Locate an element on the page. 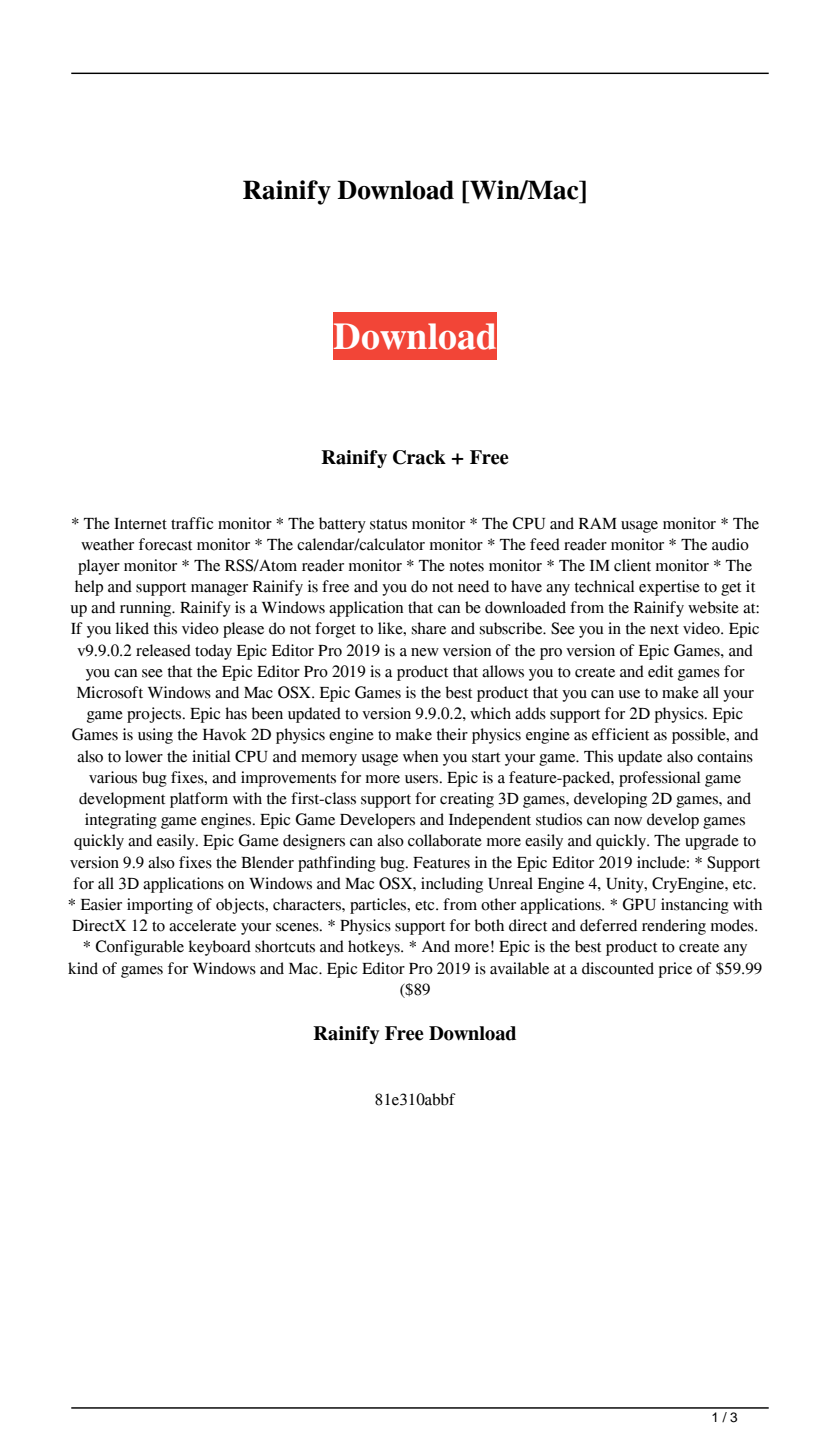 This document has width=840, height=1456. RAM is located at coordinates (598, 523).
